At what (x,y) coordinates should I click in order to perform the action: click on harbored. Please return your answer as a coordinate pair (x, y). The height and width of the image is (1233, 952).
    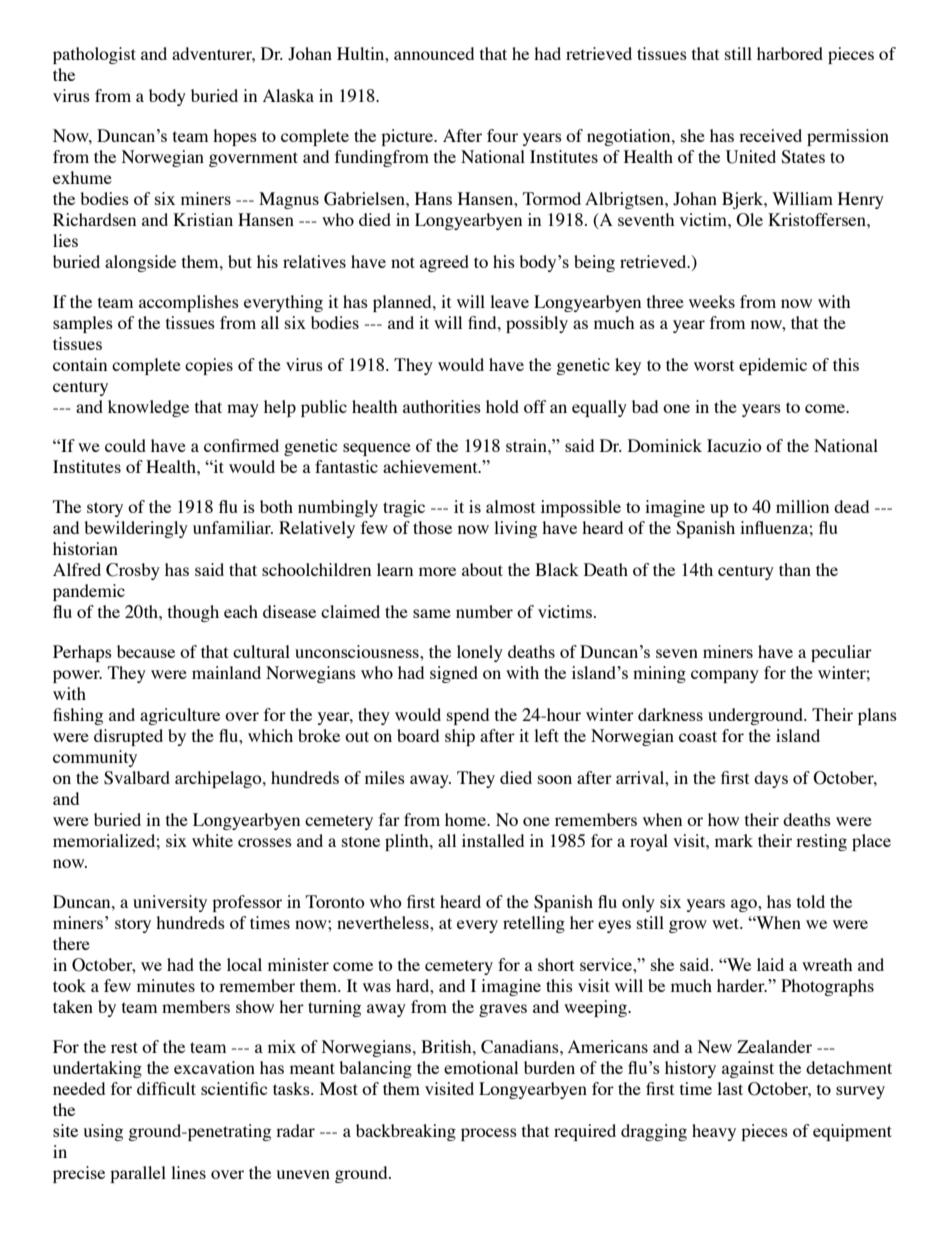
    Looking at the image, I should click on (790, 53).
